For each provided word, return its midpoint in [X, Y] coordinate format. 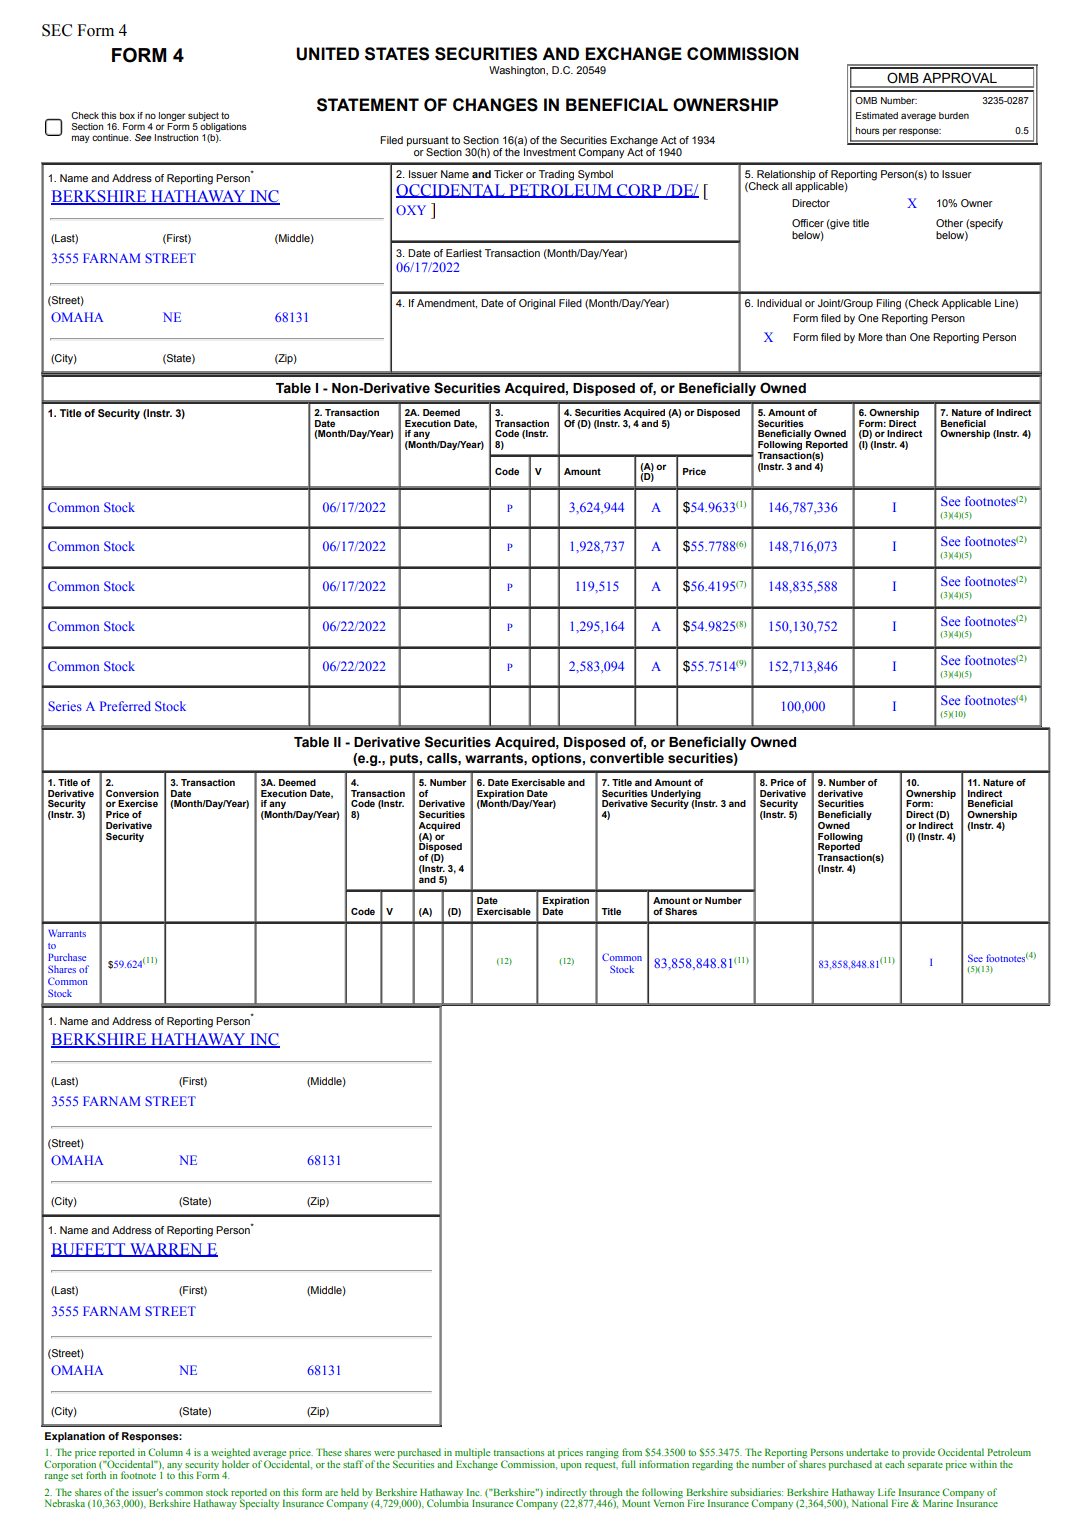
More [870, 337]
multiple [472, 1453]
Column [165, 1452]
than [896, 337]
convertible [627, 758]
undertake [867, 1452]
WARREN [166, 1250]
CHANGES [495, 105]
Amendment [447, 304]
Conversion [132, 793]
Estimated [877, 115]
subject [203, 118]
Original [537, 304]
